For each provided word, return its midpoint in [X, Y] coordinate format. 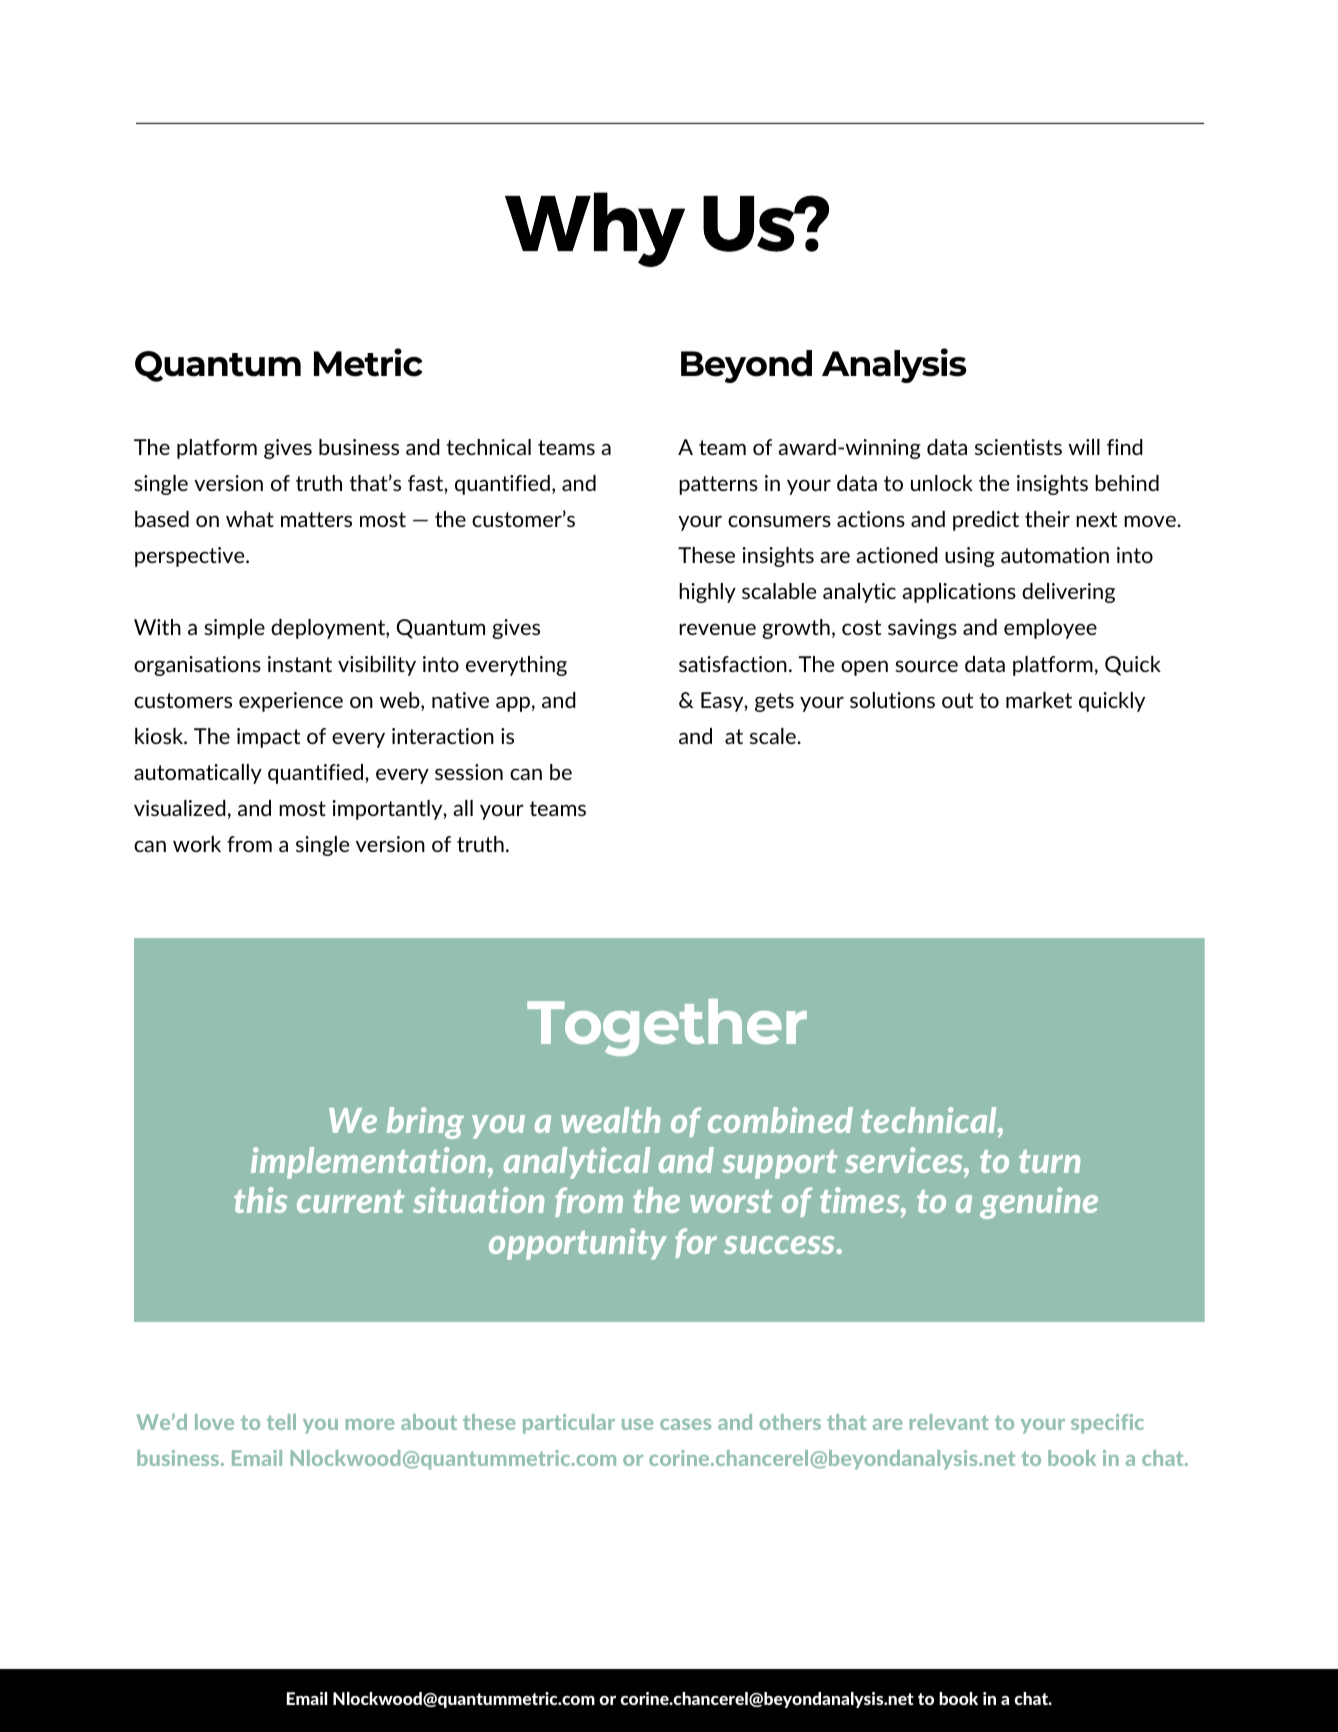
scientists [1018, 447]
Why [595, 229]
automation [1055, 555]
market [1039, 700]
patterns [718, 485]
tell [281, 1422]
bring [425, 1123]
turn [1049, 1161]
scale [774, 736]
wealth [610, 1120]
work [197, 844]
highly [707, 593]
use [637, 1424]
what [250, 519]
